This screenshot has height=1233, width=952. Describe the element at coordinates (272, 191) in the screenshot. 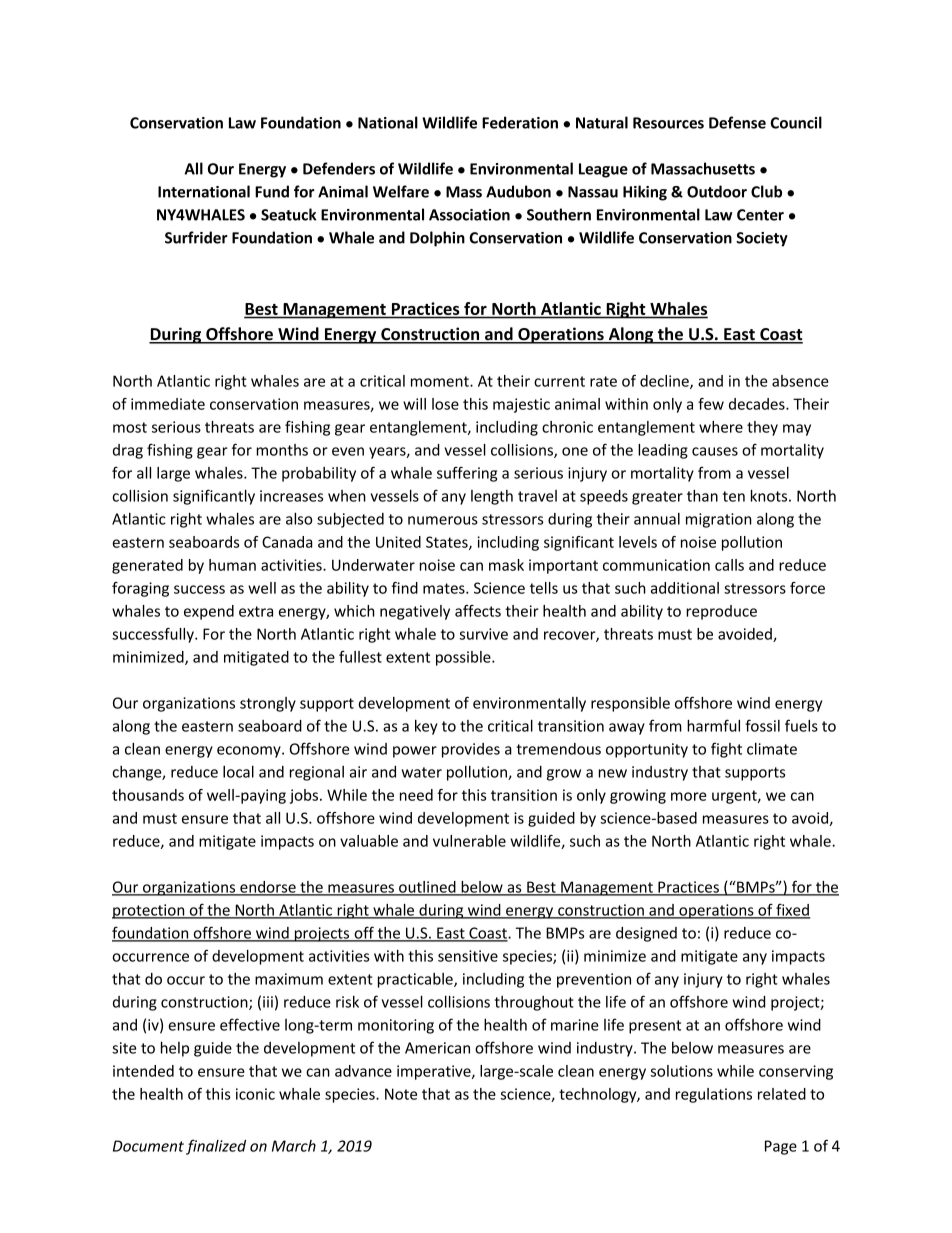

I see `Fund` at that location.
